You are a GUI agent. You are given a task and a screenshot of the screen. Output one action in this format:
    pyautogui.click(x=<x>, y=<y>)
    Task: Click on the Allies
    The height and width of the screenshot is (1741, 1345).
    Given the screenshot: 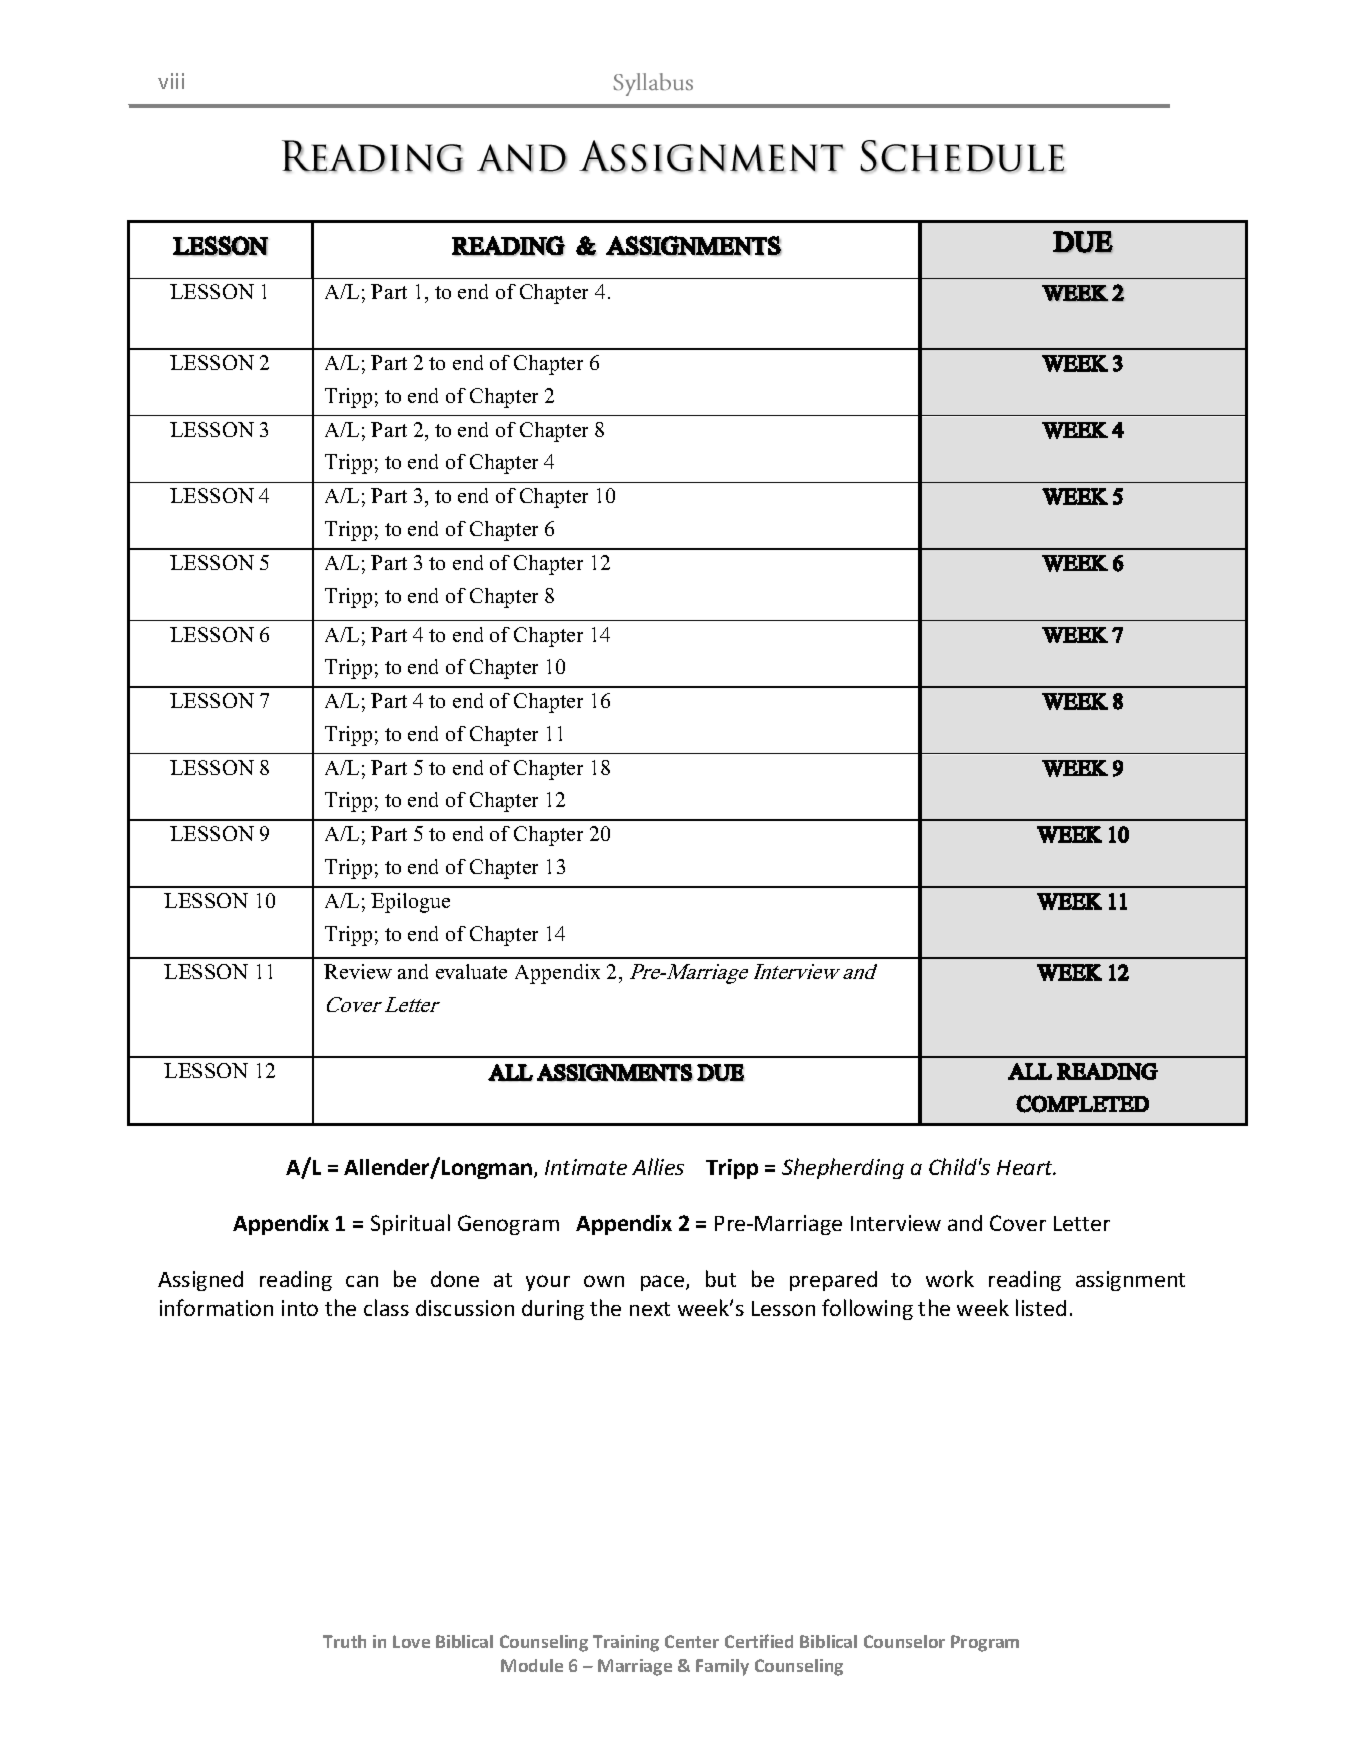 What is the action you would take?
    pyautogui.click(x=658, y=1166)
